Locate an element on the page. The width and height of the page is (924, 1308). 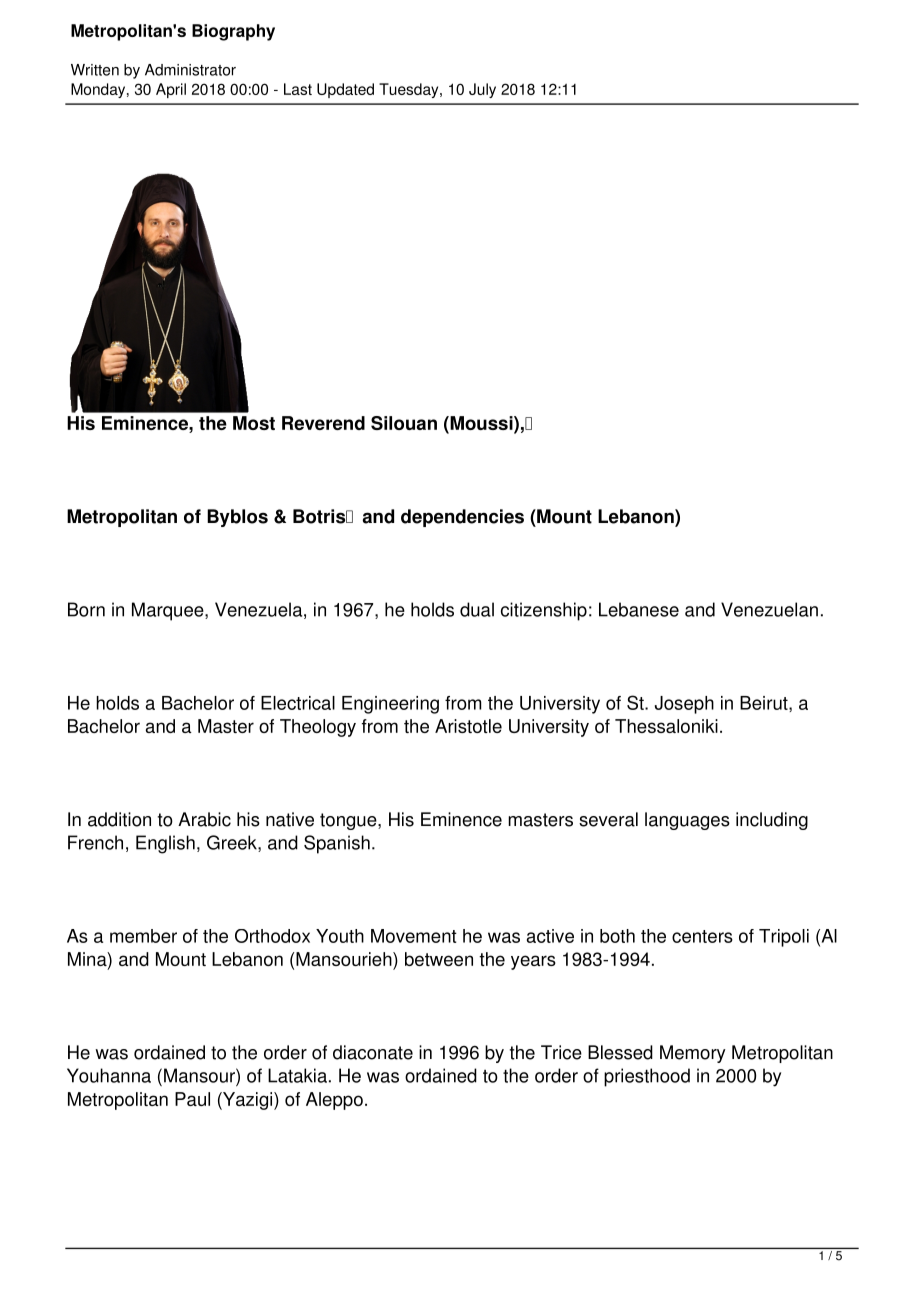
Joseph is located at coordinates (684, 705).
